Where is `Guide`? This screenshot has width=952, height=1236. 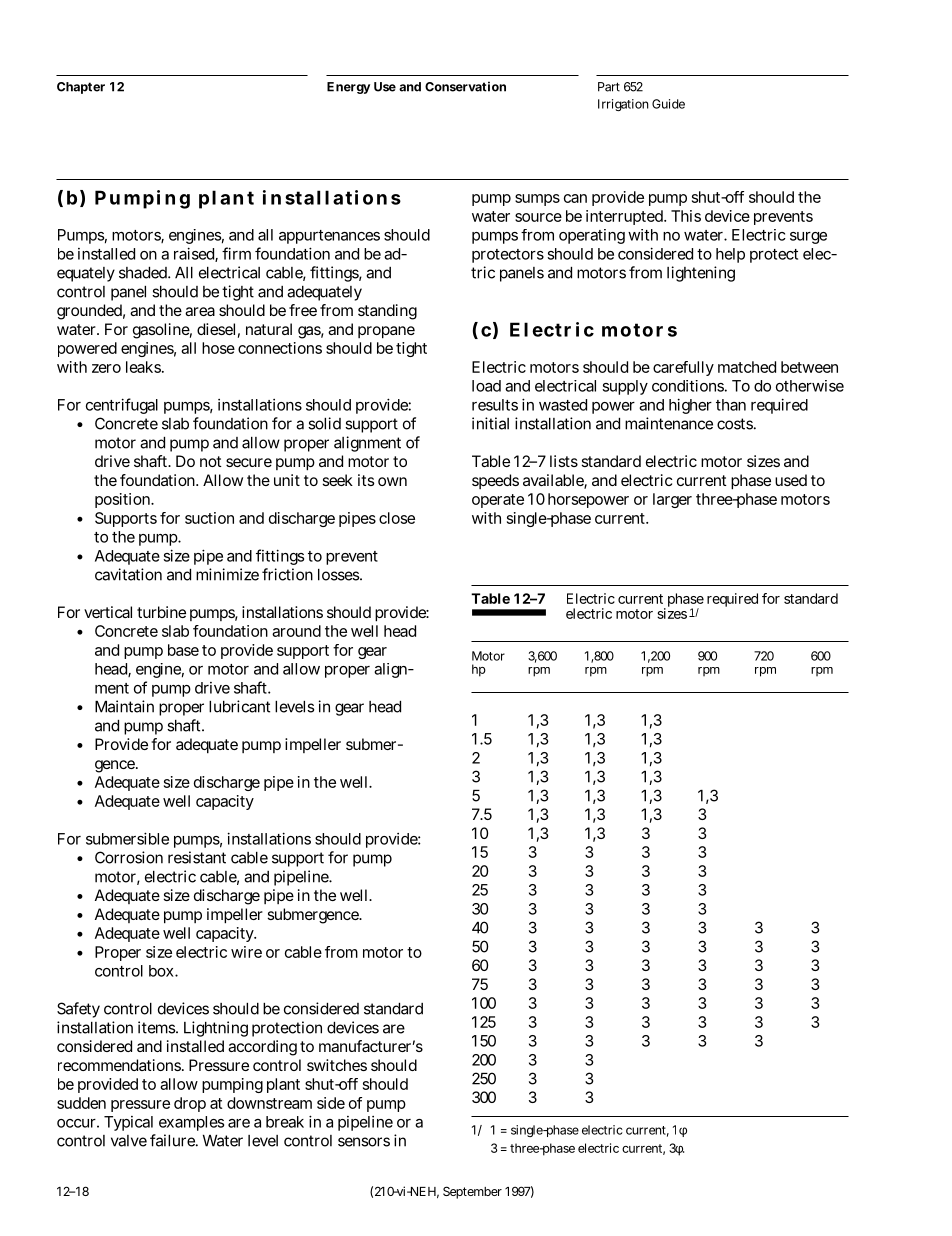
Guide is located at coordinates (668, 104).
